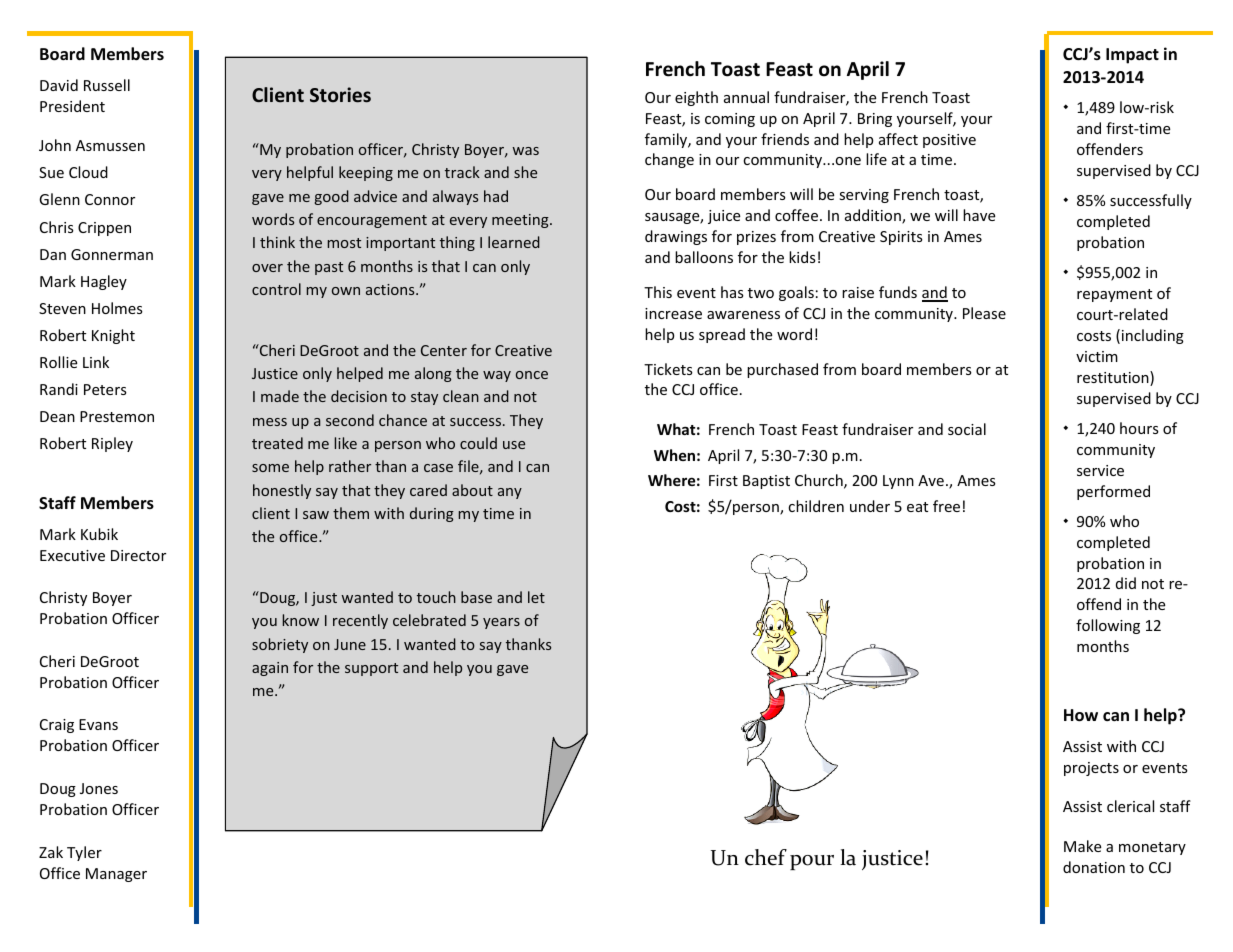 This page has height=952, width=1233. What do you see at coordinates (270, 468) in the page?
I see `some` at bounding box center [270, 468].
